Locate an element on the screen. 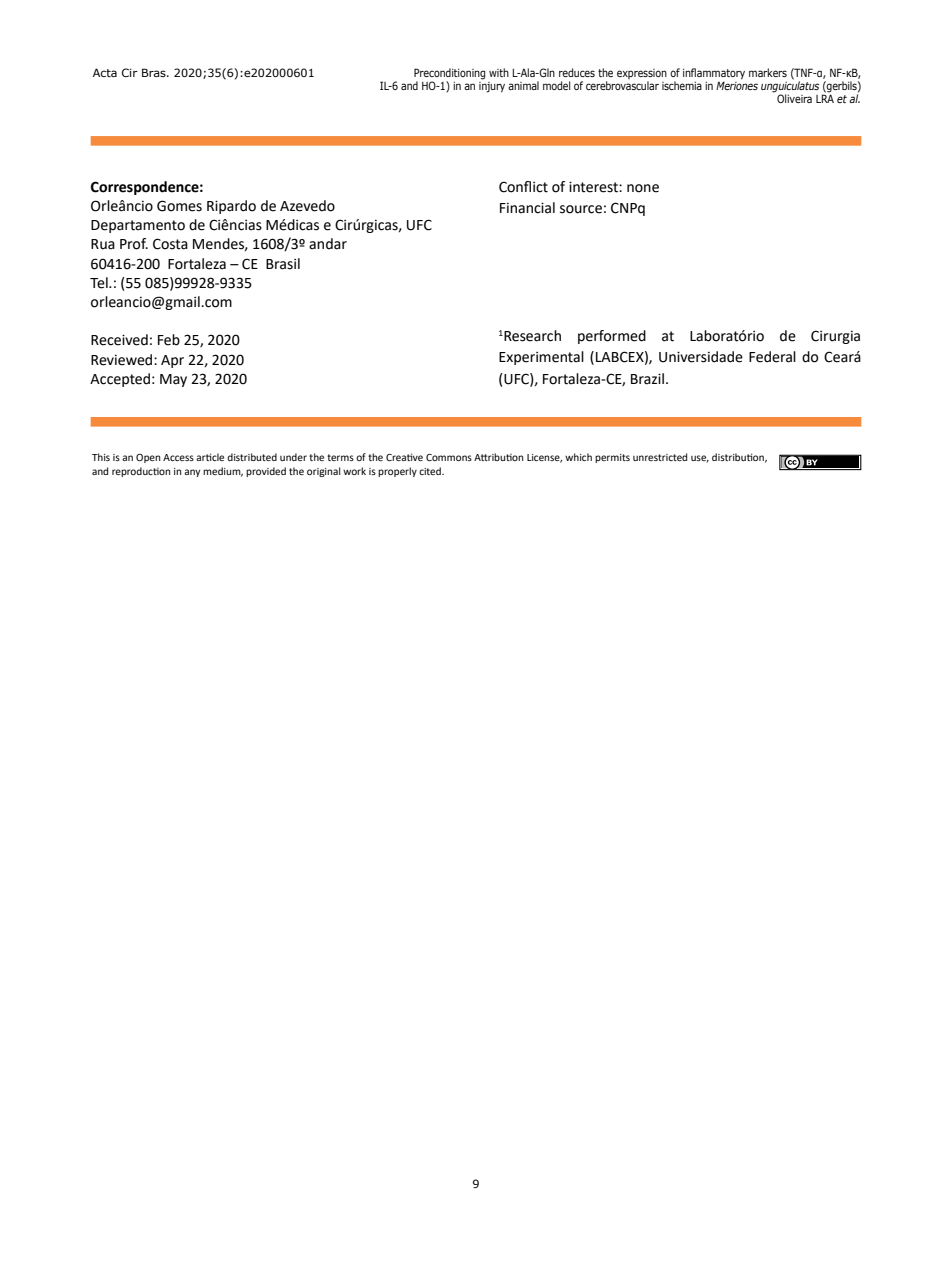  Apr is located at coordinates (172, 361).
